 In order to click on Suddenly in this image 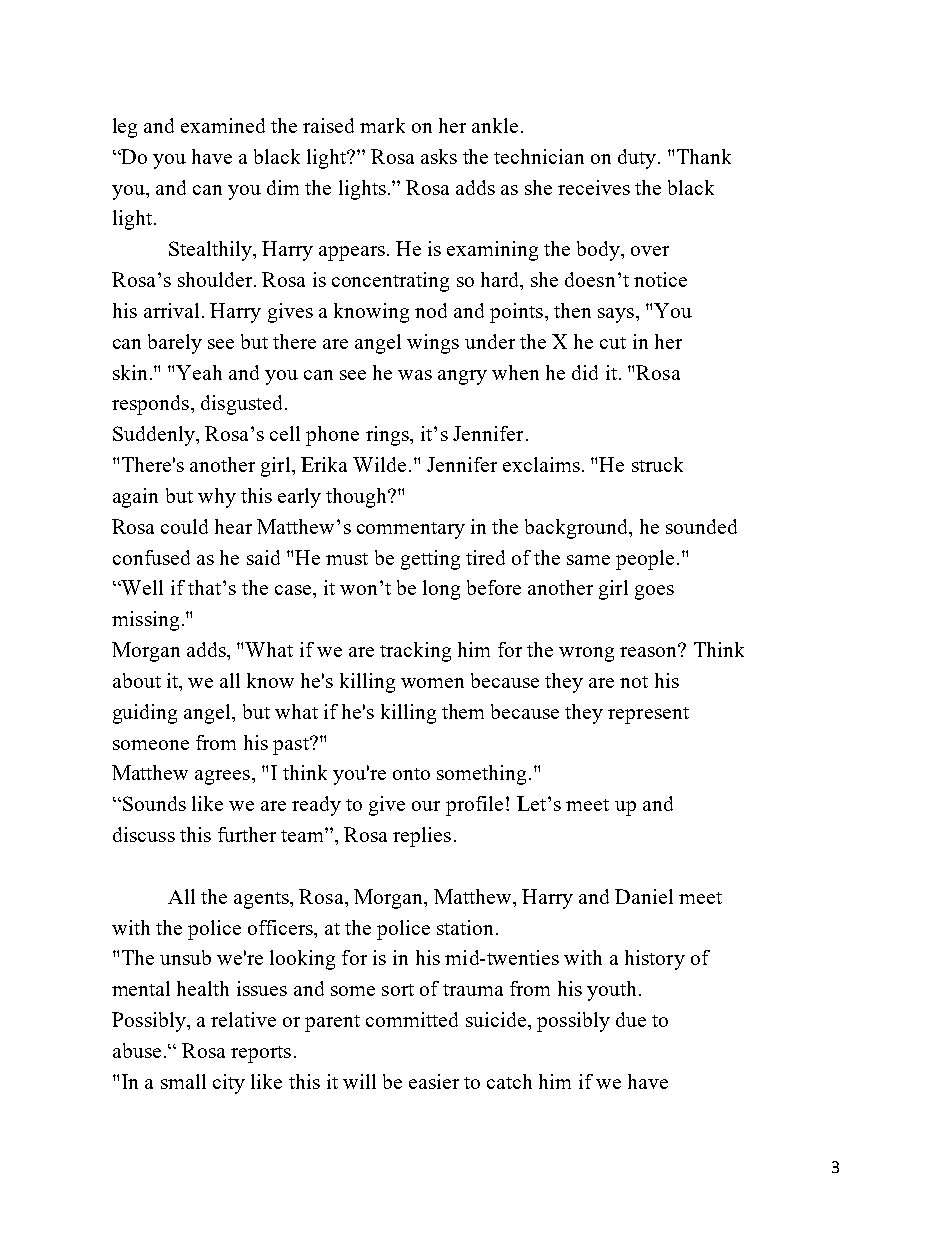, I will do `click(155, 436)`.
